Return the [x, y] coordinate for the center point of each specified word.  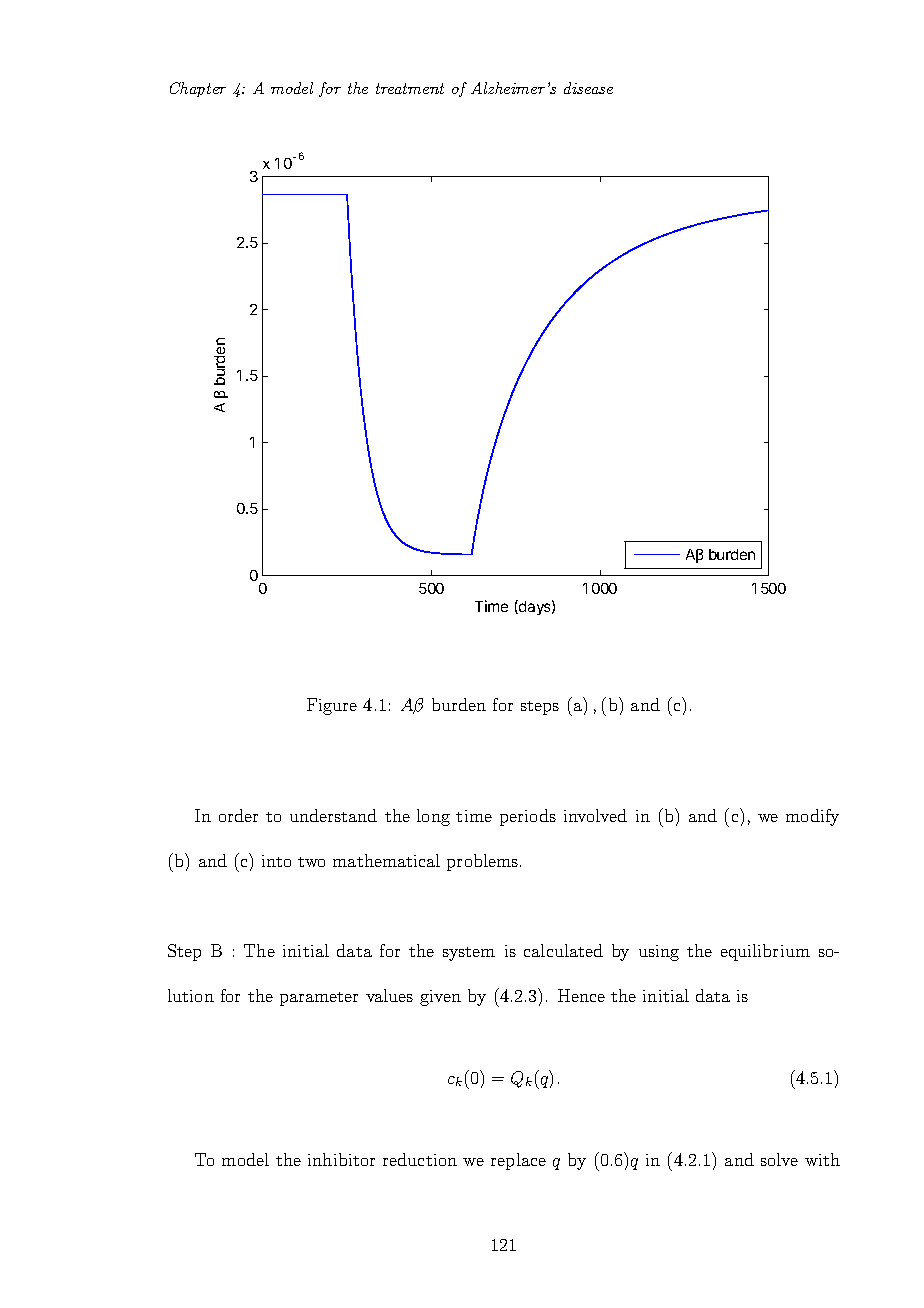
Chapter [198, 89]
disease [588, 88]
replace [518, 1161]
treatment [410, 88]
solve [779, 1159]
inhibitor [341, 1159]
